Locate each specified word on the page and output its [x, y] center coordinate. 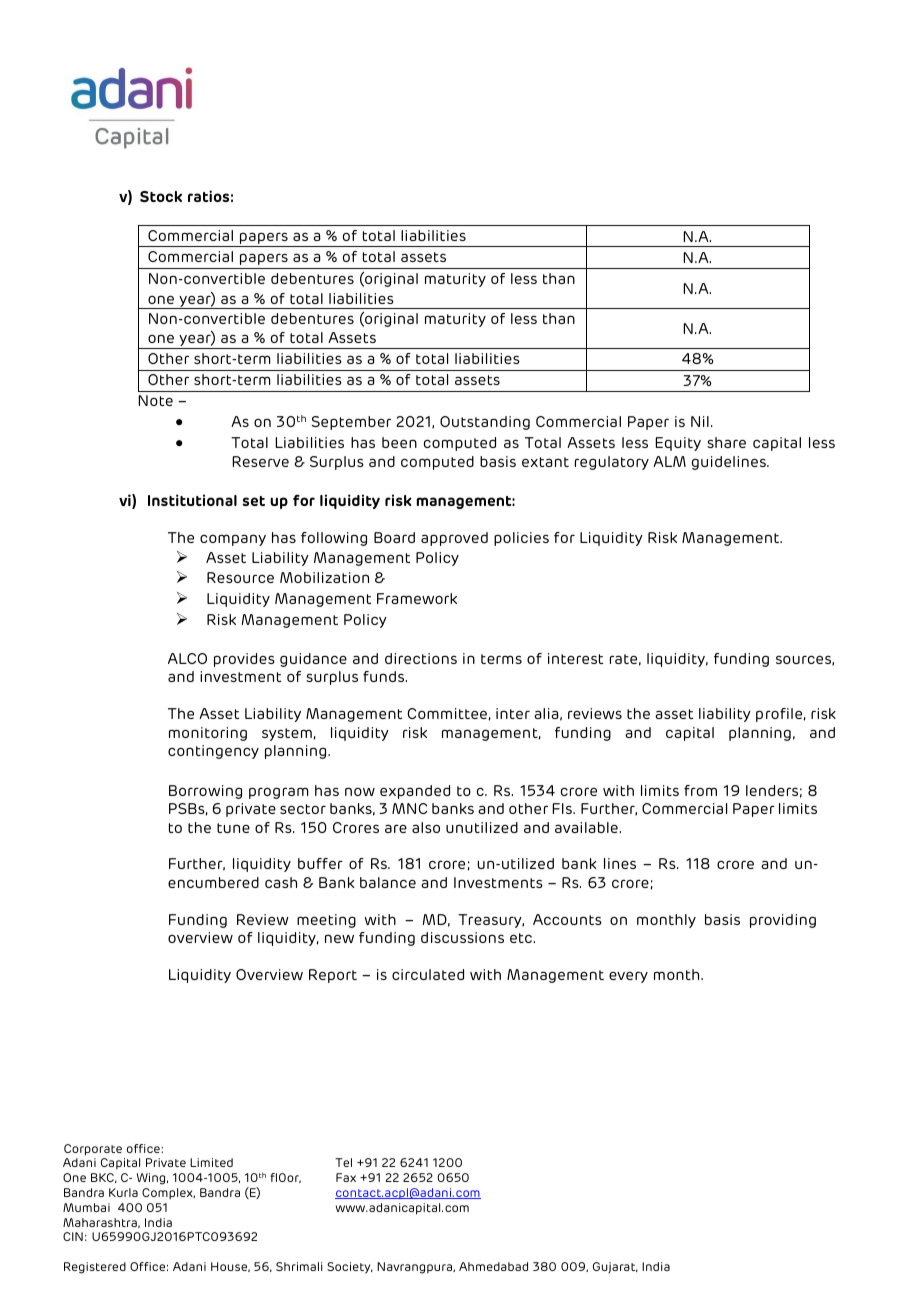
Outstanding [485, 423]
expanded [415, 792]
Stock [161, 196]
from [700, 790]
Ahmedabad [493, 1266]
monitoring [208, 734]
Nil [700, 421]
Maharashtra [101, 1223]
